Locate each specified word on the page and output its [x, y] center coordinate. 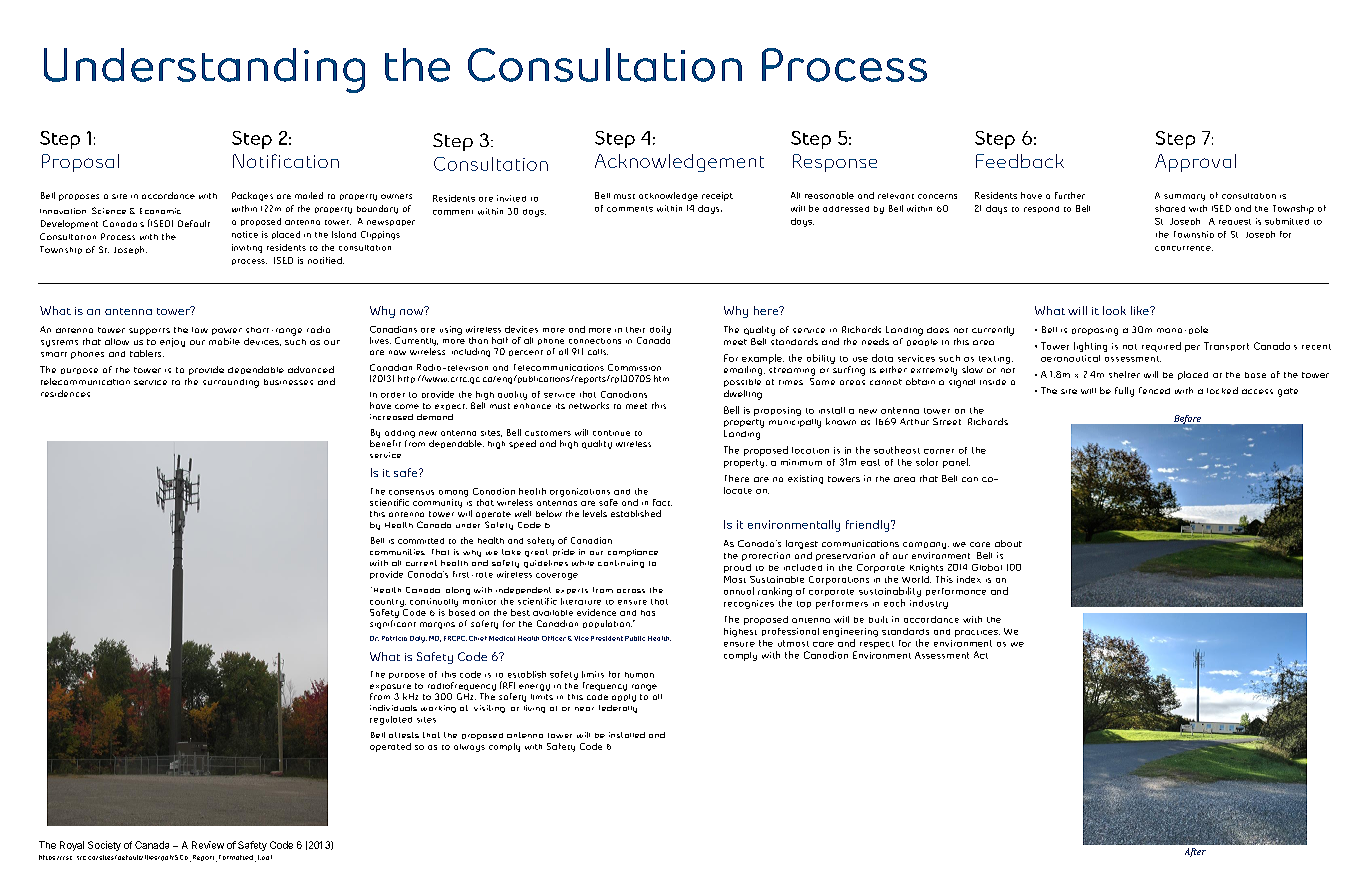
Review [208, 845]
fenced [1154, 390]
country [388, 603]
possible [742, 383]
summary [1184, 197]
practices [977, 633]
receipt [717, 196]
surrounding [231, 383]
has [648, 613]
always [469, 748]
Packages [252, 196]
